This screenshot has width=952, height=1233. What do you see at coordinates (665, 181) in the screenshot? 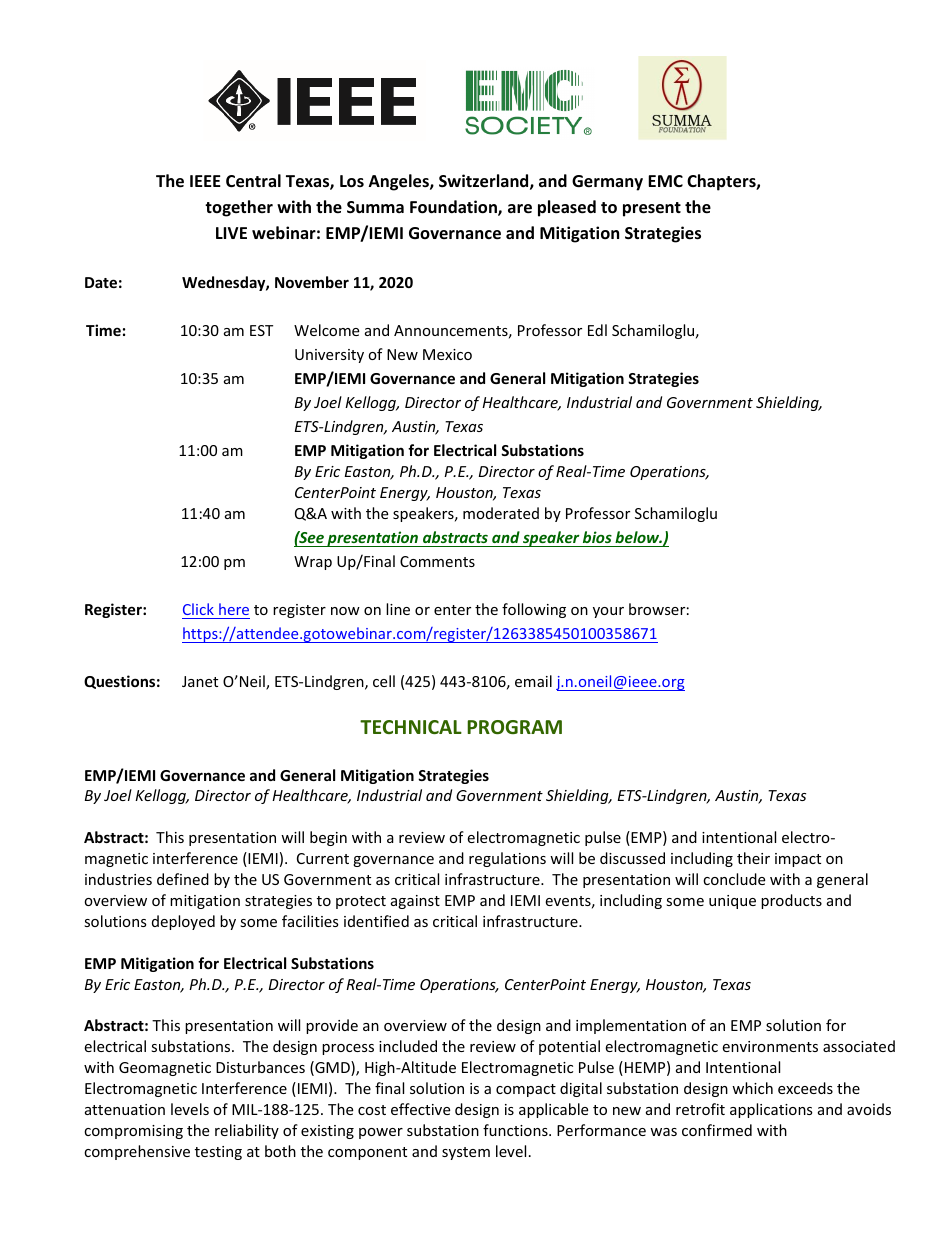
I see `EMC` at bounding box center [665, 181].
